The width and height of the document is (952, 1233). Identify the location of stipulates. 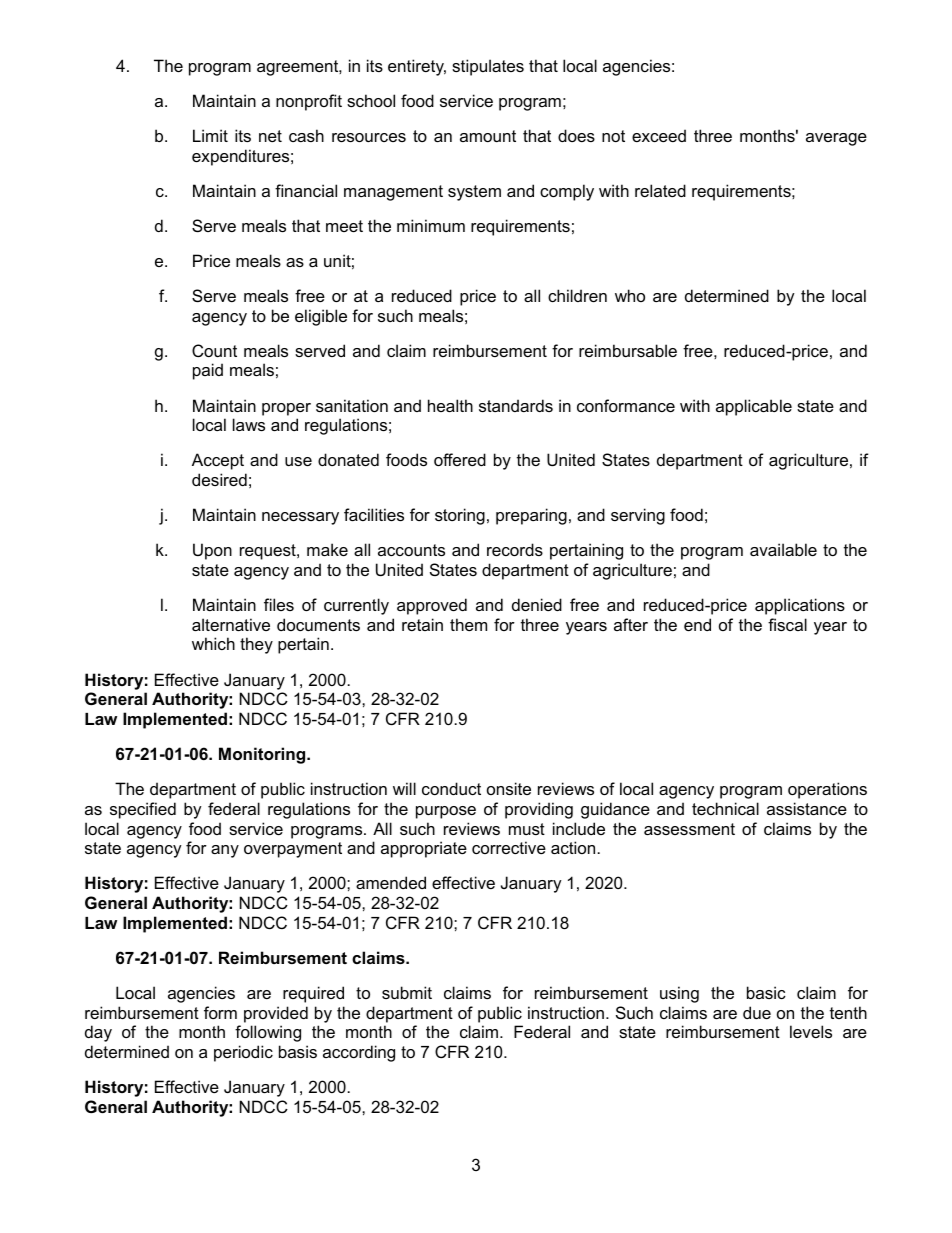
(488, 67).
